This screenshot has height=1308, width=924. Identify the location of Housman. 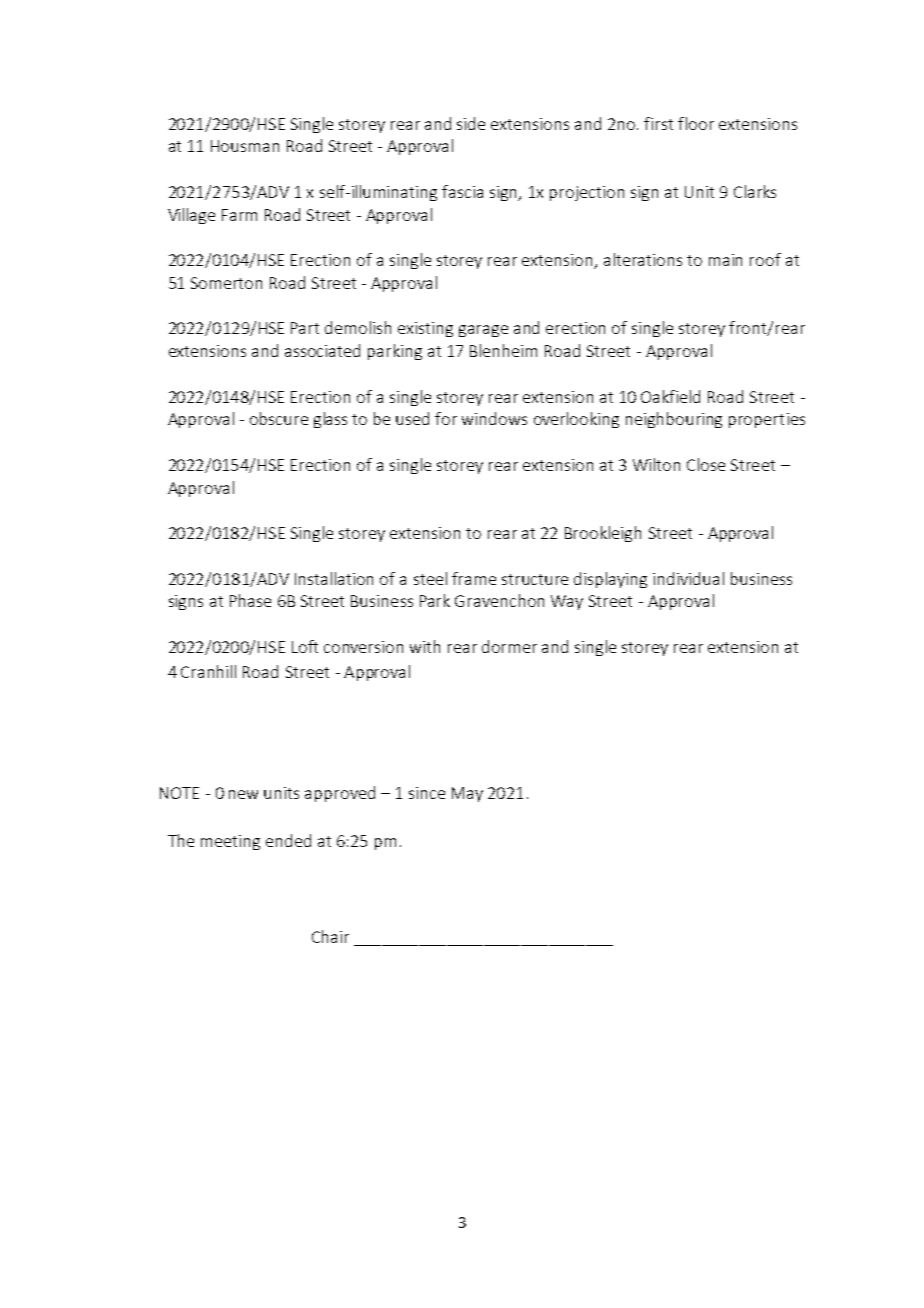
(245, 146).
